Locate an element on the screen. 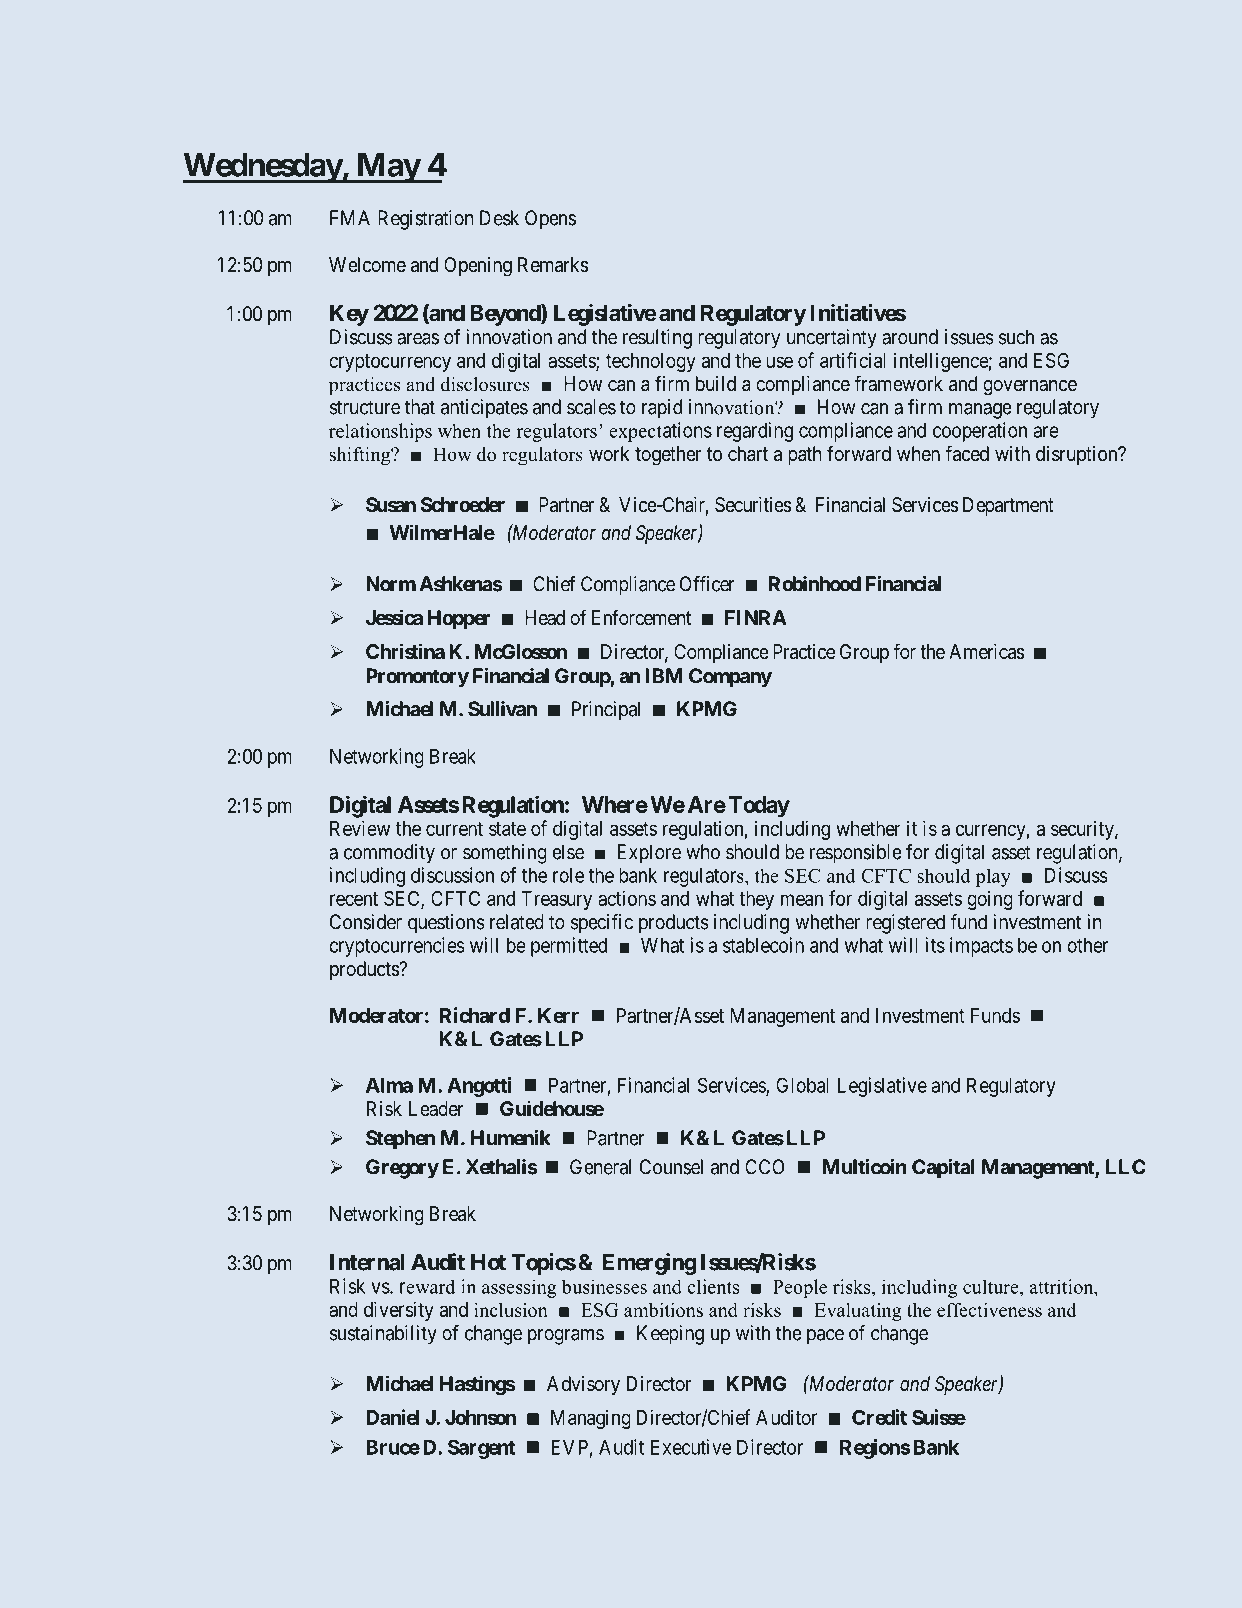 The height and width of the screenshot is (1608, 1242). Global is located at coordinates (802, 1085).
